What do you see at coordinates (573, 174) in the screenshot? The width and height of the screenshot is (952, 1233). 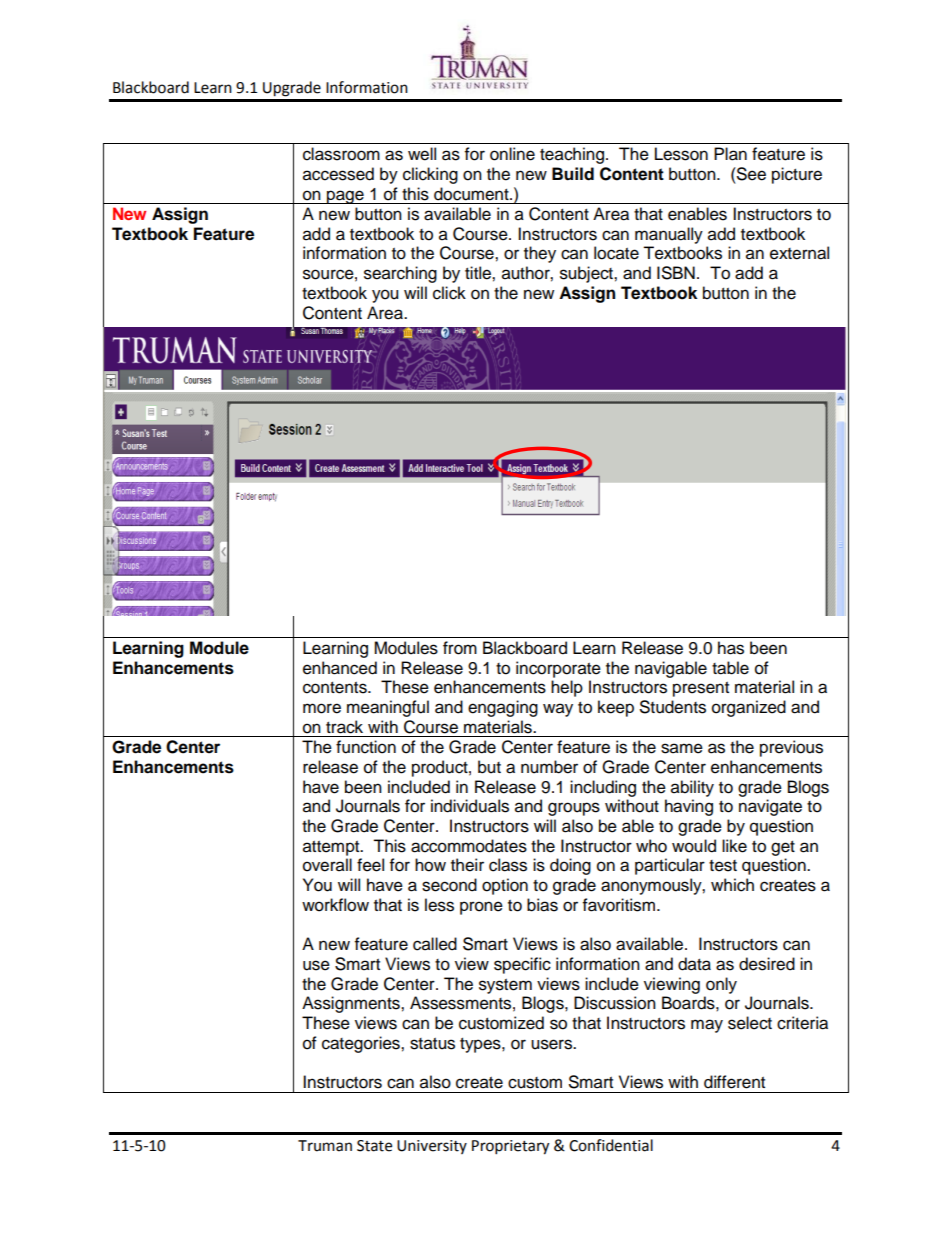 I see `Build` at bounding box center [573, 174].
